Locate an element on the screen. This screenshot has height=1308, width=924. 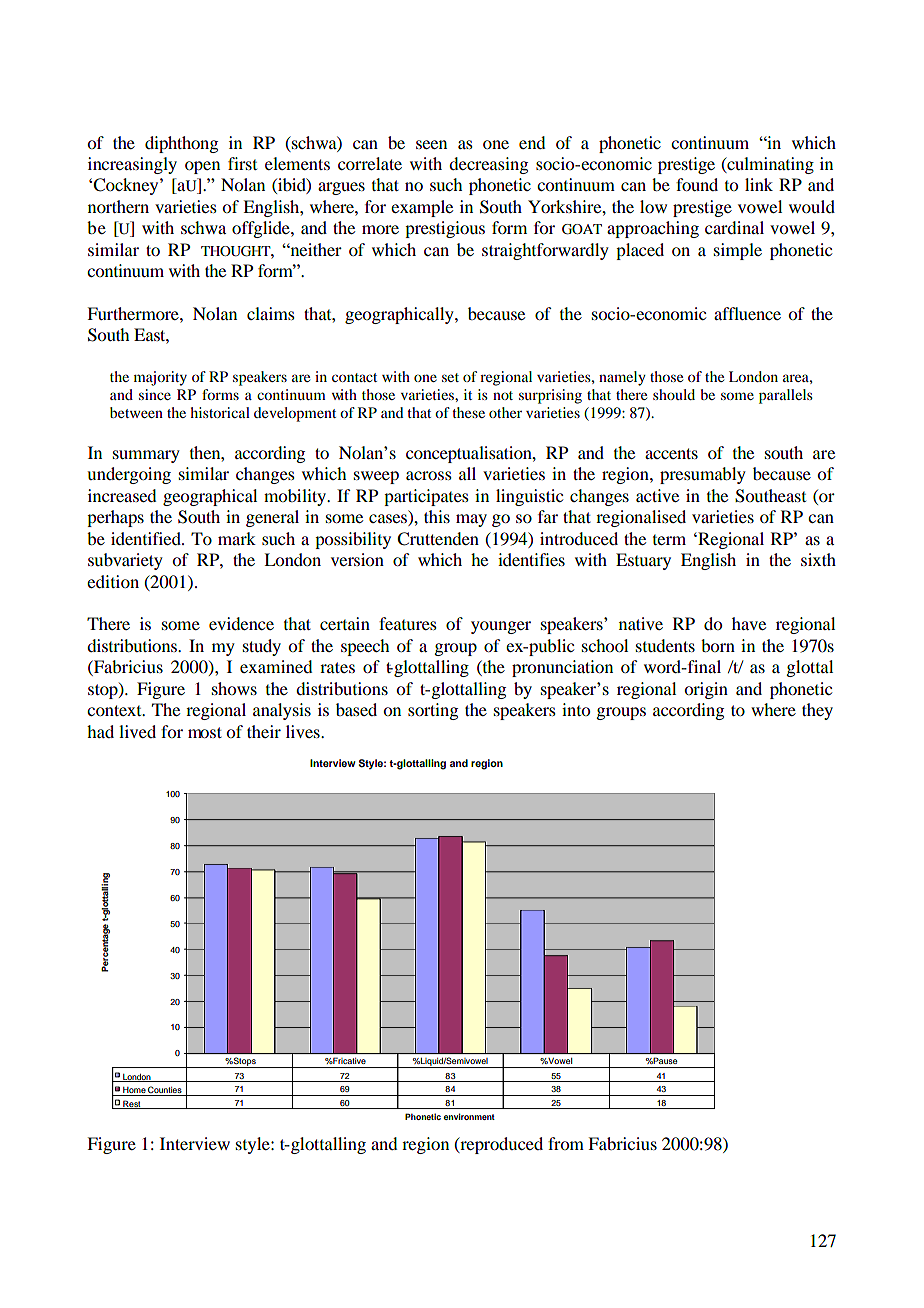
born is located at coordinates (718, 645).
